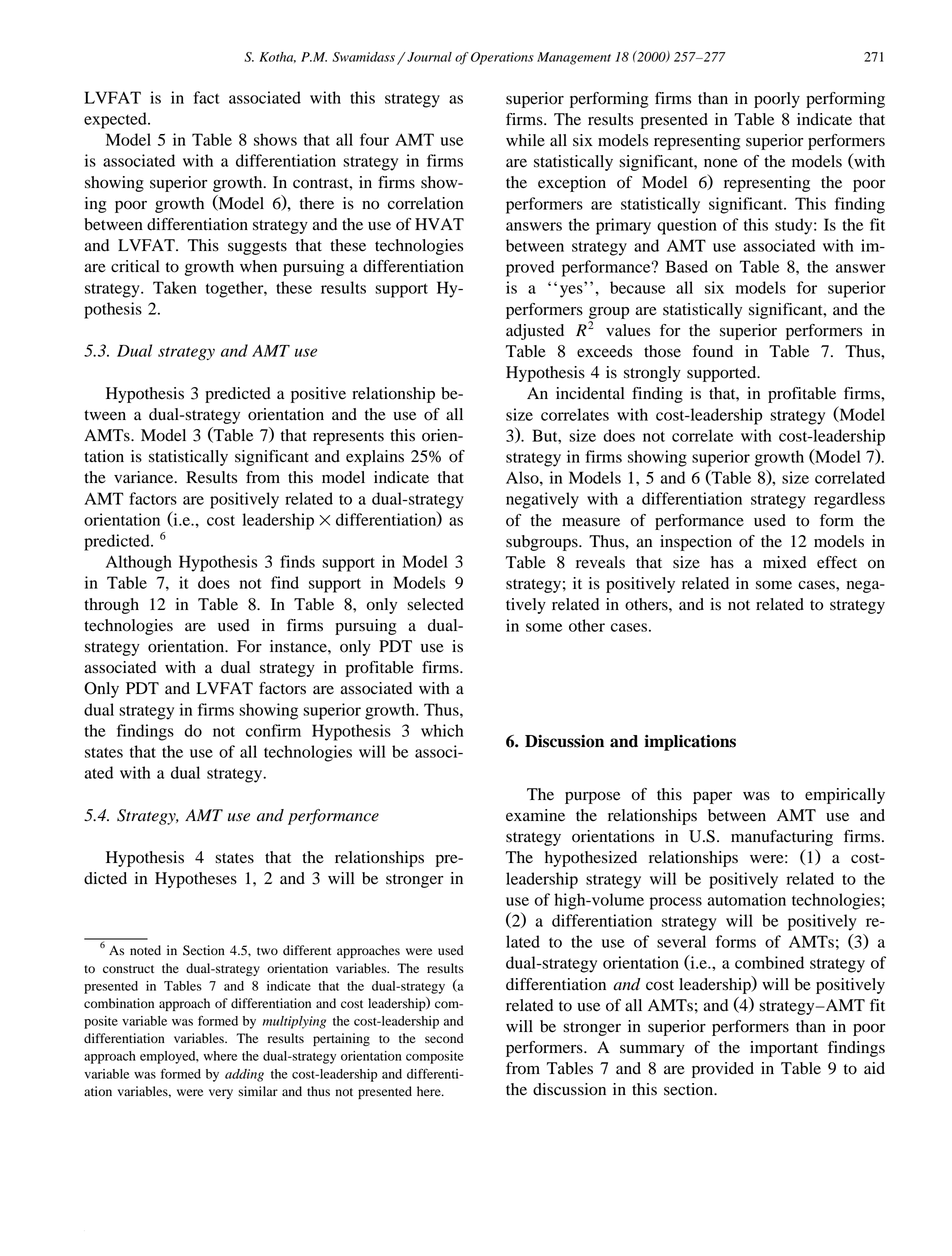 The image size is (952, 1256). I want to click on expected, so click(116, 120).
